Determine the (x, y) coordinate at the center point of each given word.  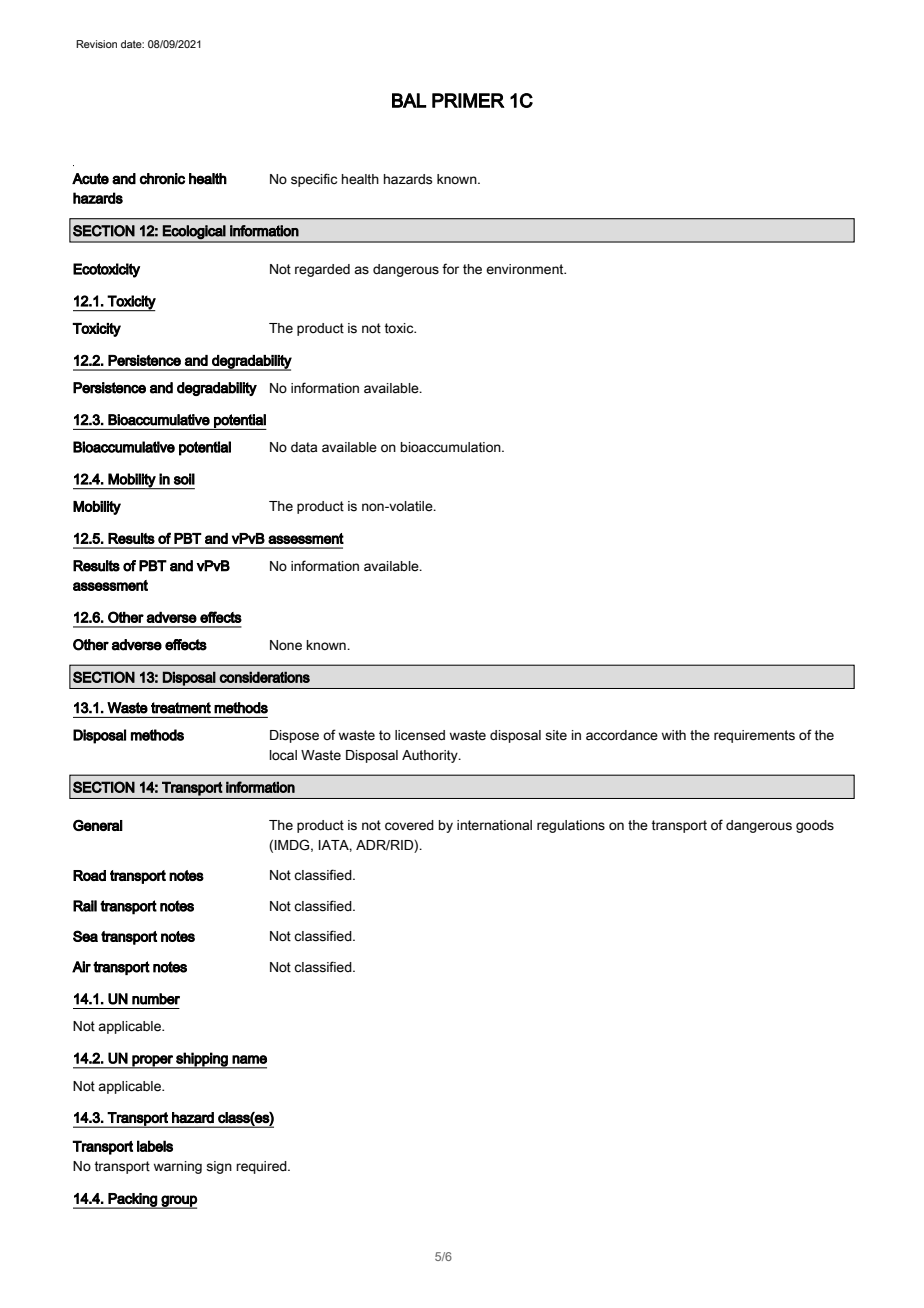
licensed (420, 735)
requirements (754, 736)
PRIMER (468, 100)
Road (89, 875)
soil (184, 479)
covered (409, 825)
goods (815, 826)
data (304, 447)
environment (526, 269)
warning (178, 1167)
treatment (181, 708)
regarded (322, 270)
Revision (96, 44)
